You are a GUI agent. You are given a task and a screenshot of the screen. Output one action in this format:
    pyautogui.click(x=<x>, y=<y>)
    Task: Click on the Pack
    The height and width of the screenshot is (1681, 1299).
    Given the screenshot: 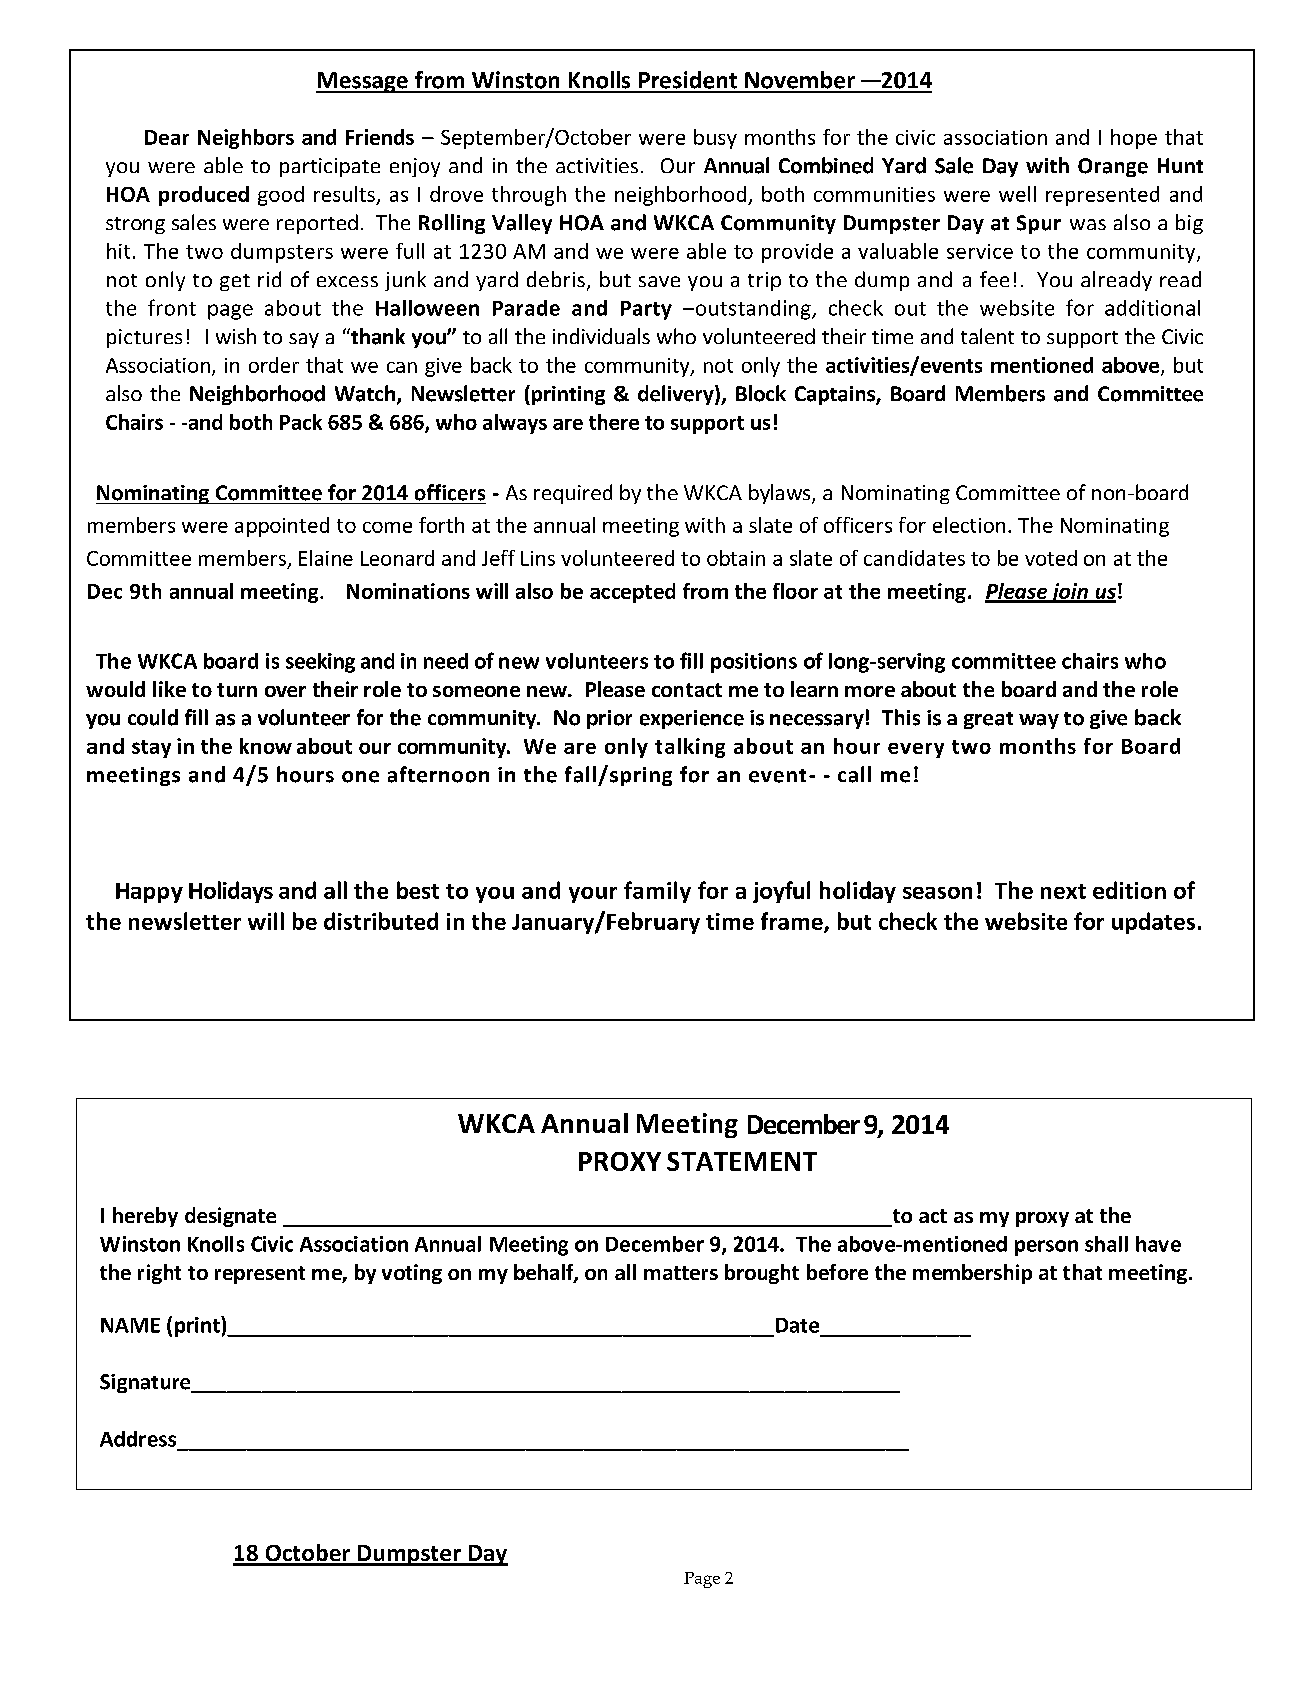 What is the action you would take?
    pyautogui.click(x=301, y=422)
